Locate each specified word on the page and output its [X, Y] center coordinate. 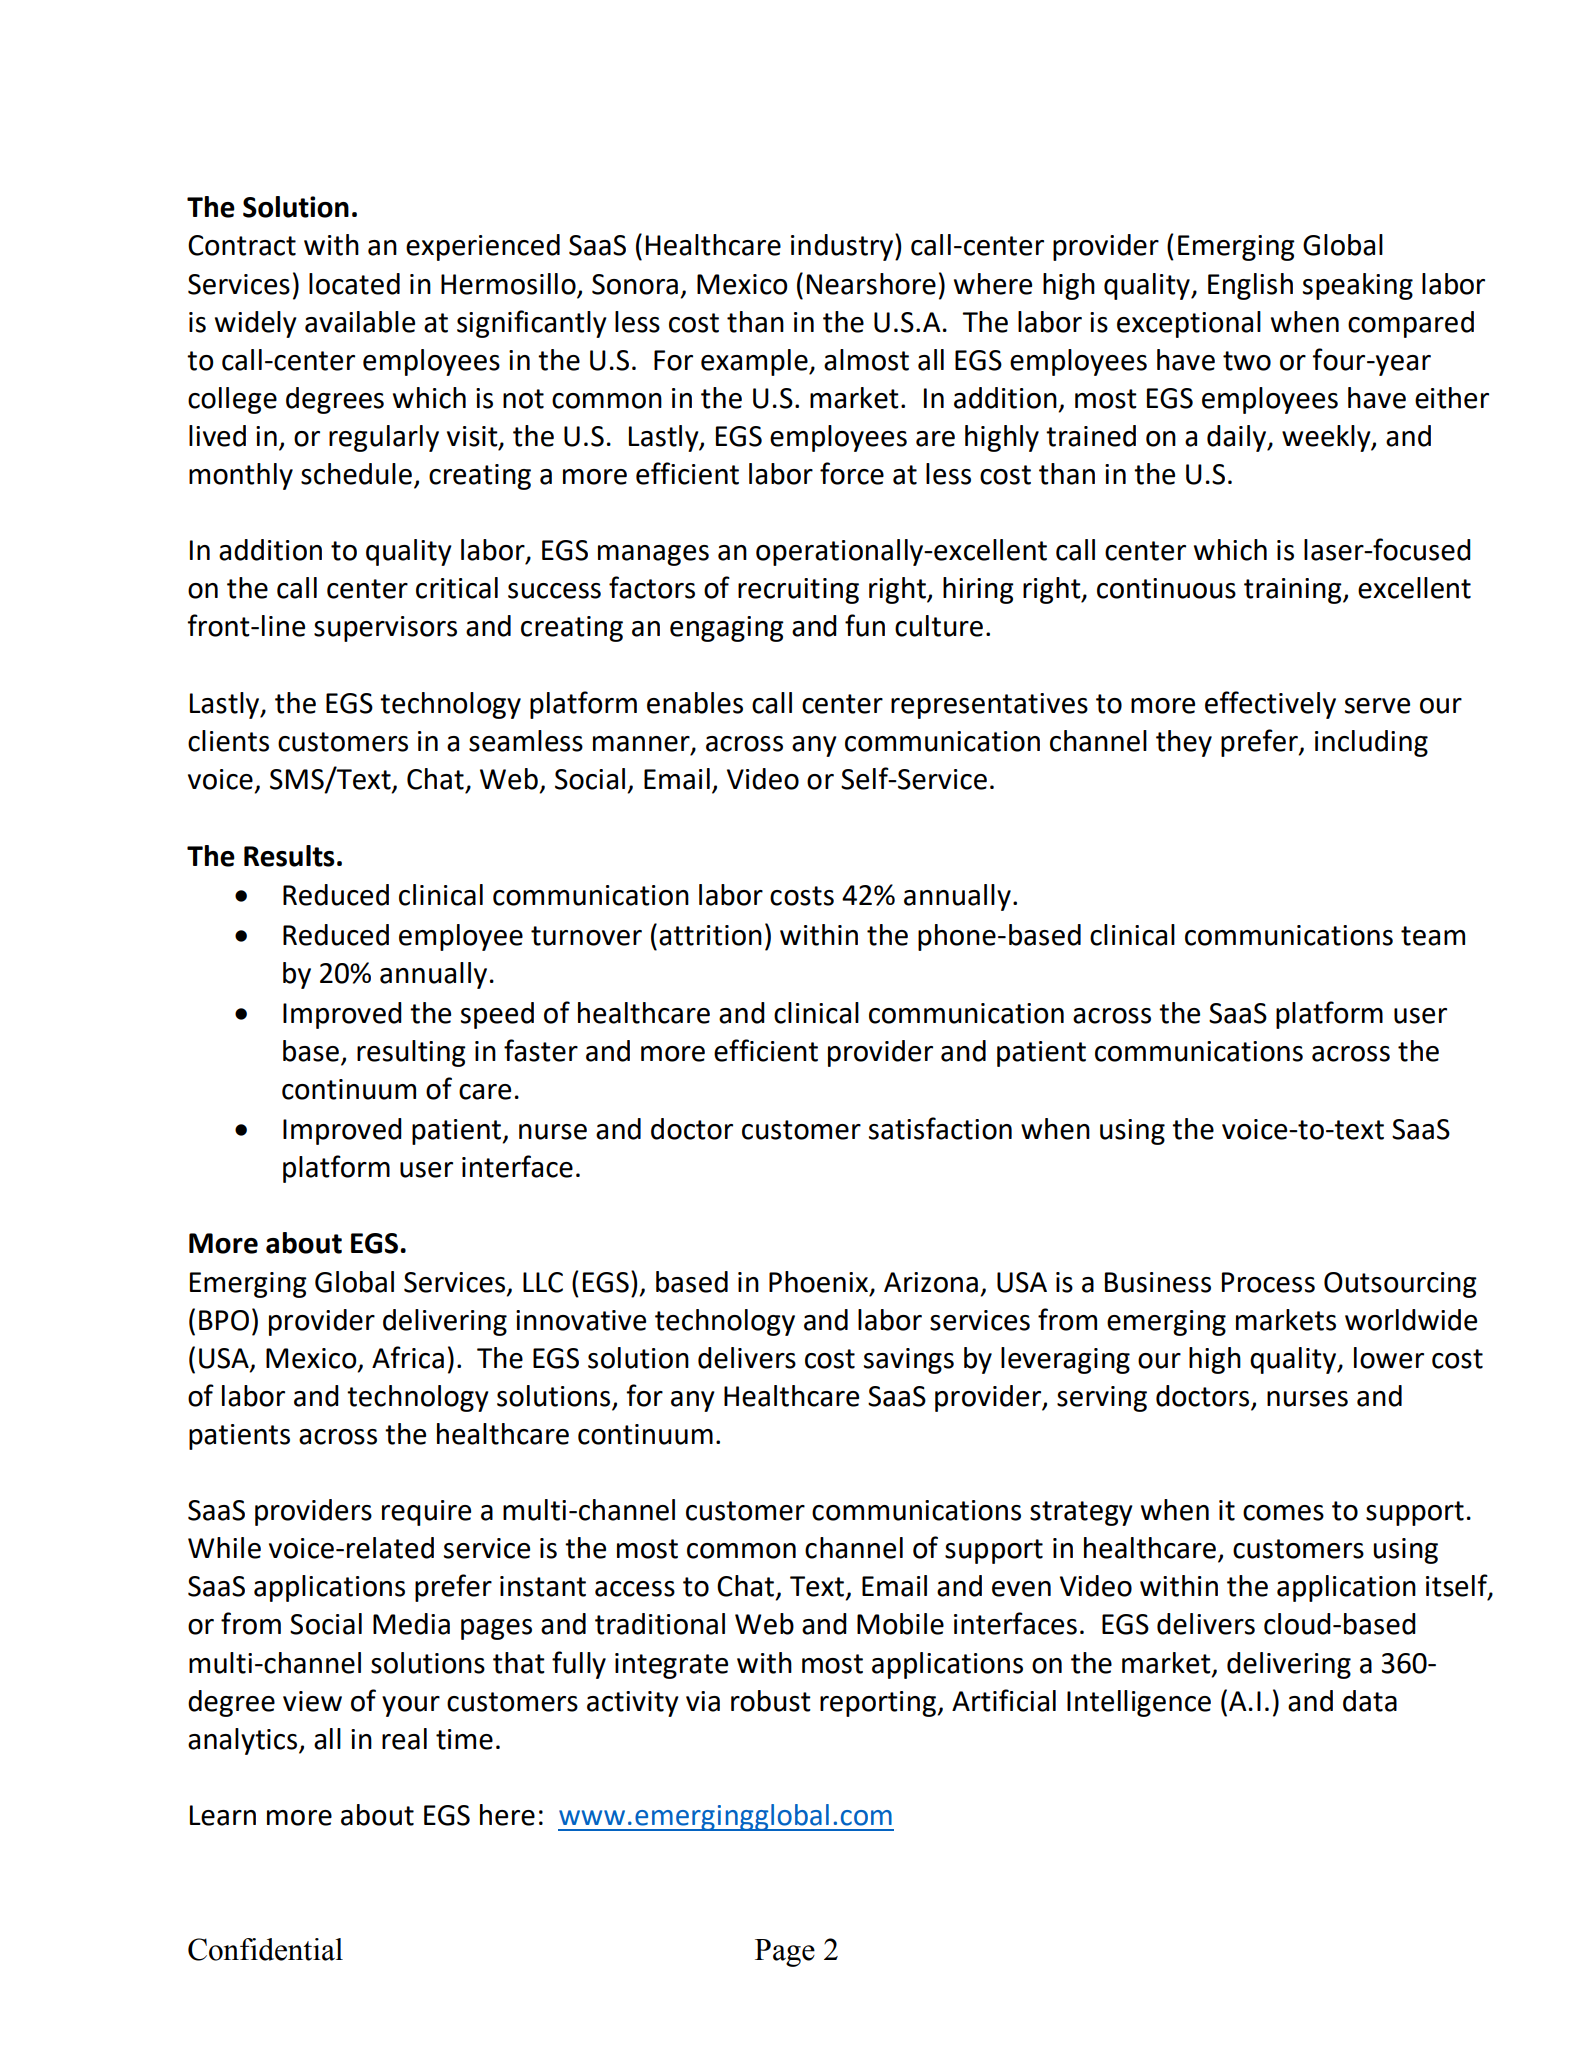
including [1371, 743]
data [1370, 1701]
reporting [879, 1704]
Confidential [265, 1949]
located [354, 284]
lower [1389, 1358]
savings [909, 1361]
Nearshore [871, 284]
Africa [408, 1357]
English [1250, 286]
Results [289, 856]
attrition [710, 935]
